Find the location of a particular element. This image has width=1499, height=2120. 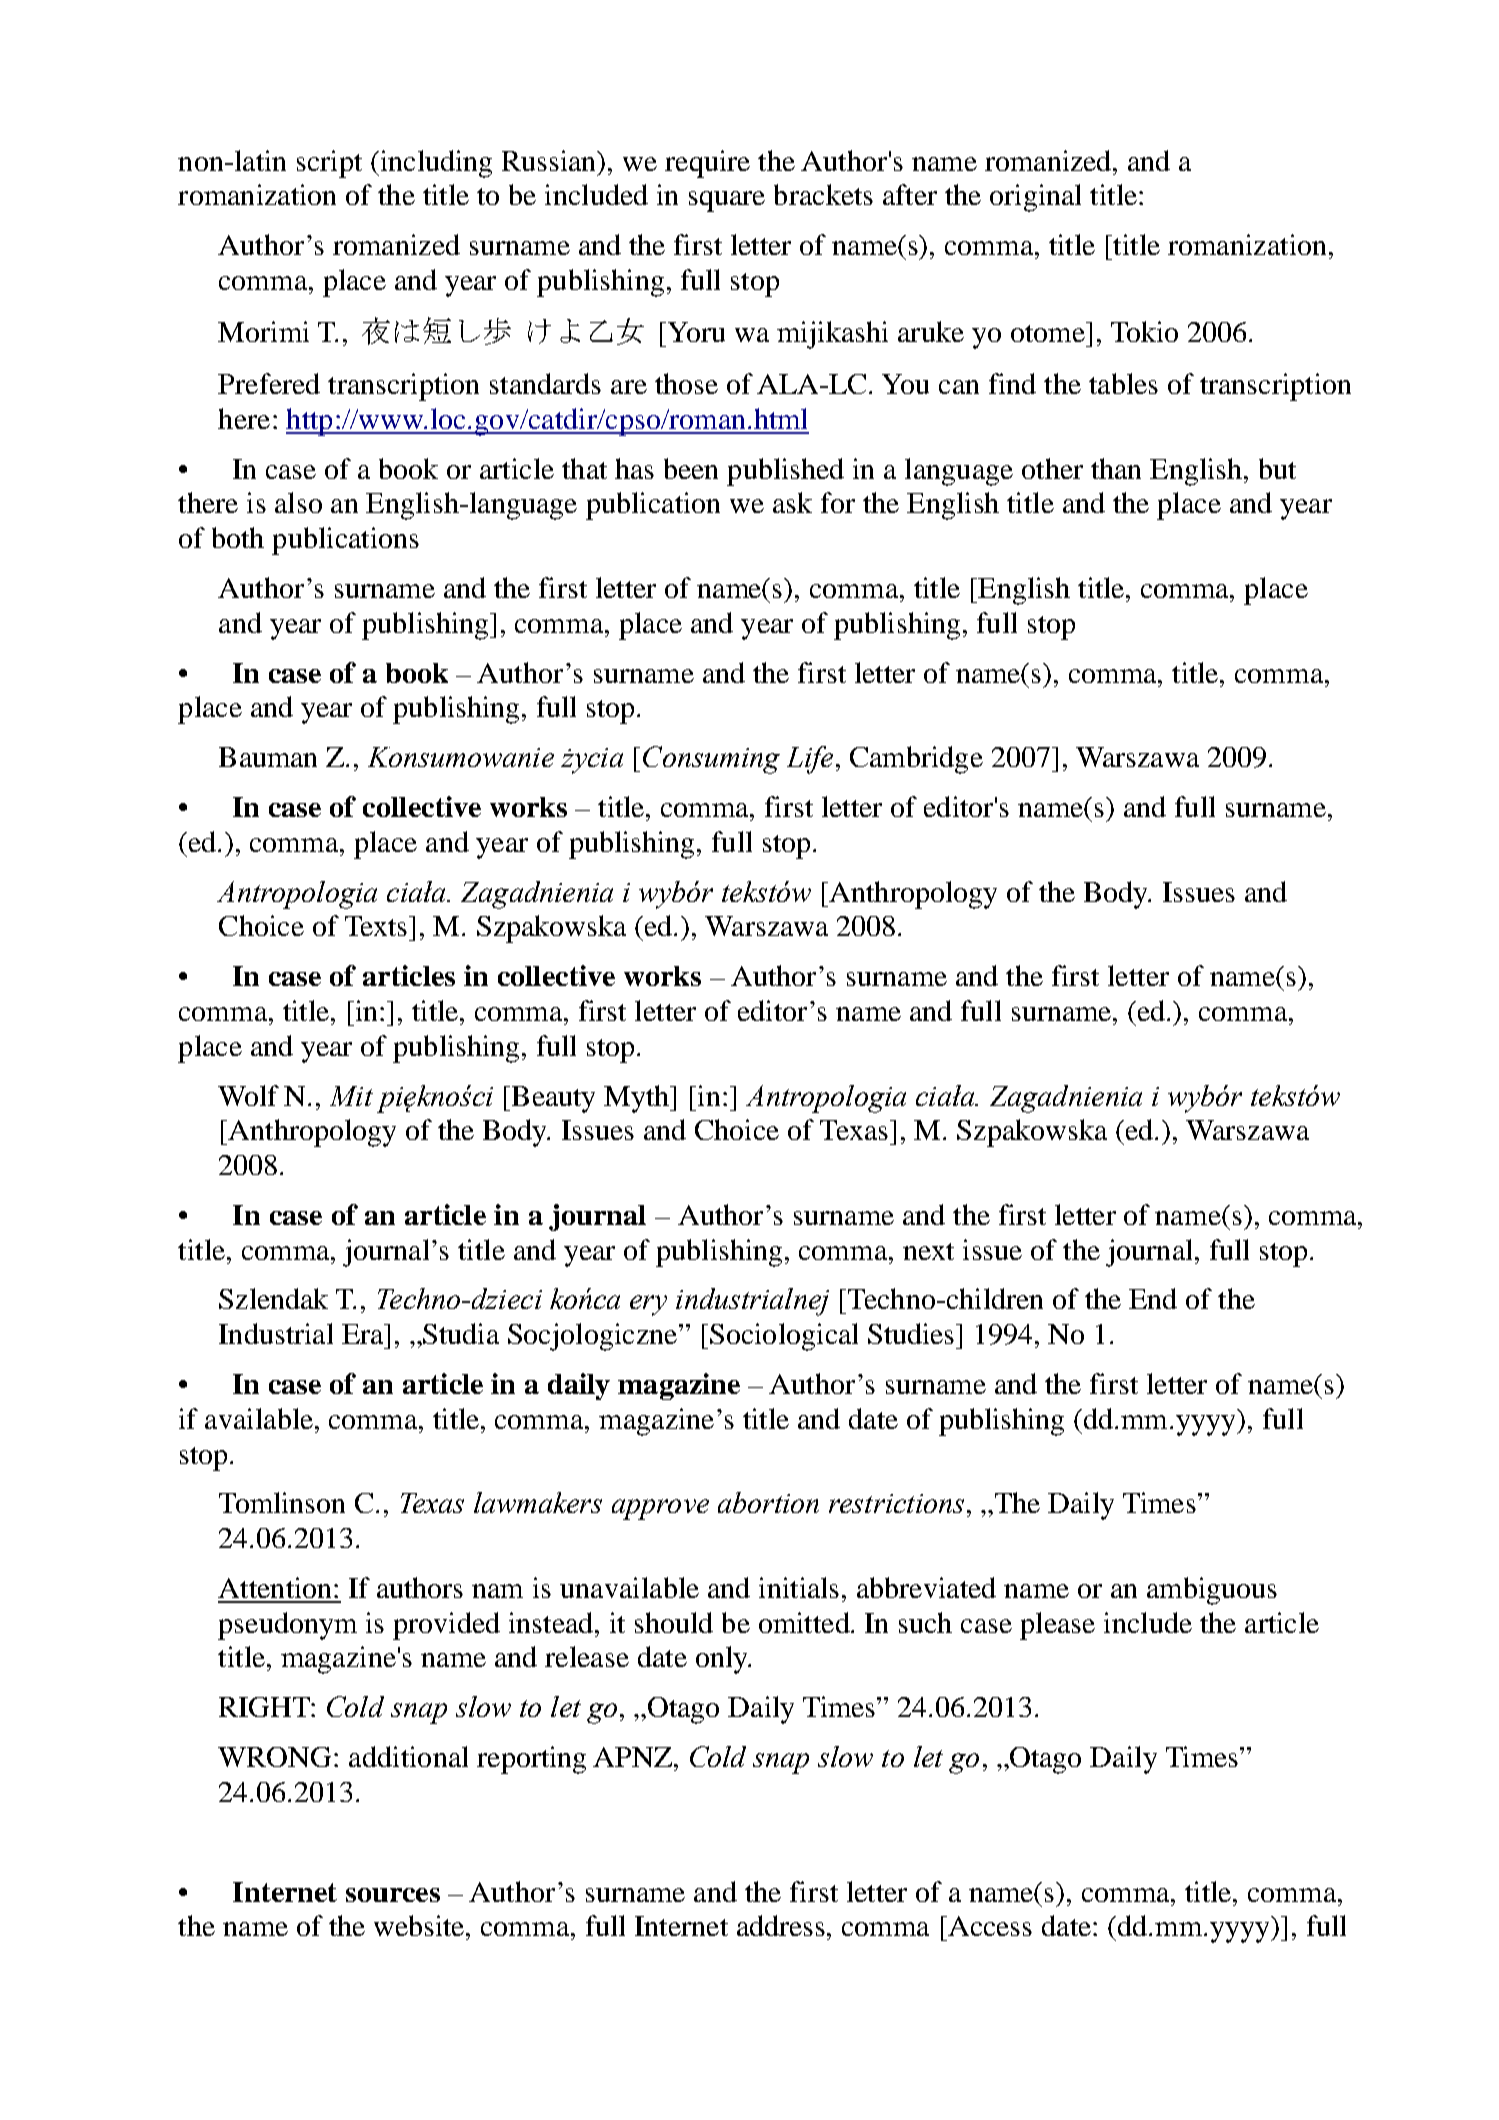

Access is located at coordinates (989, 1926).
